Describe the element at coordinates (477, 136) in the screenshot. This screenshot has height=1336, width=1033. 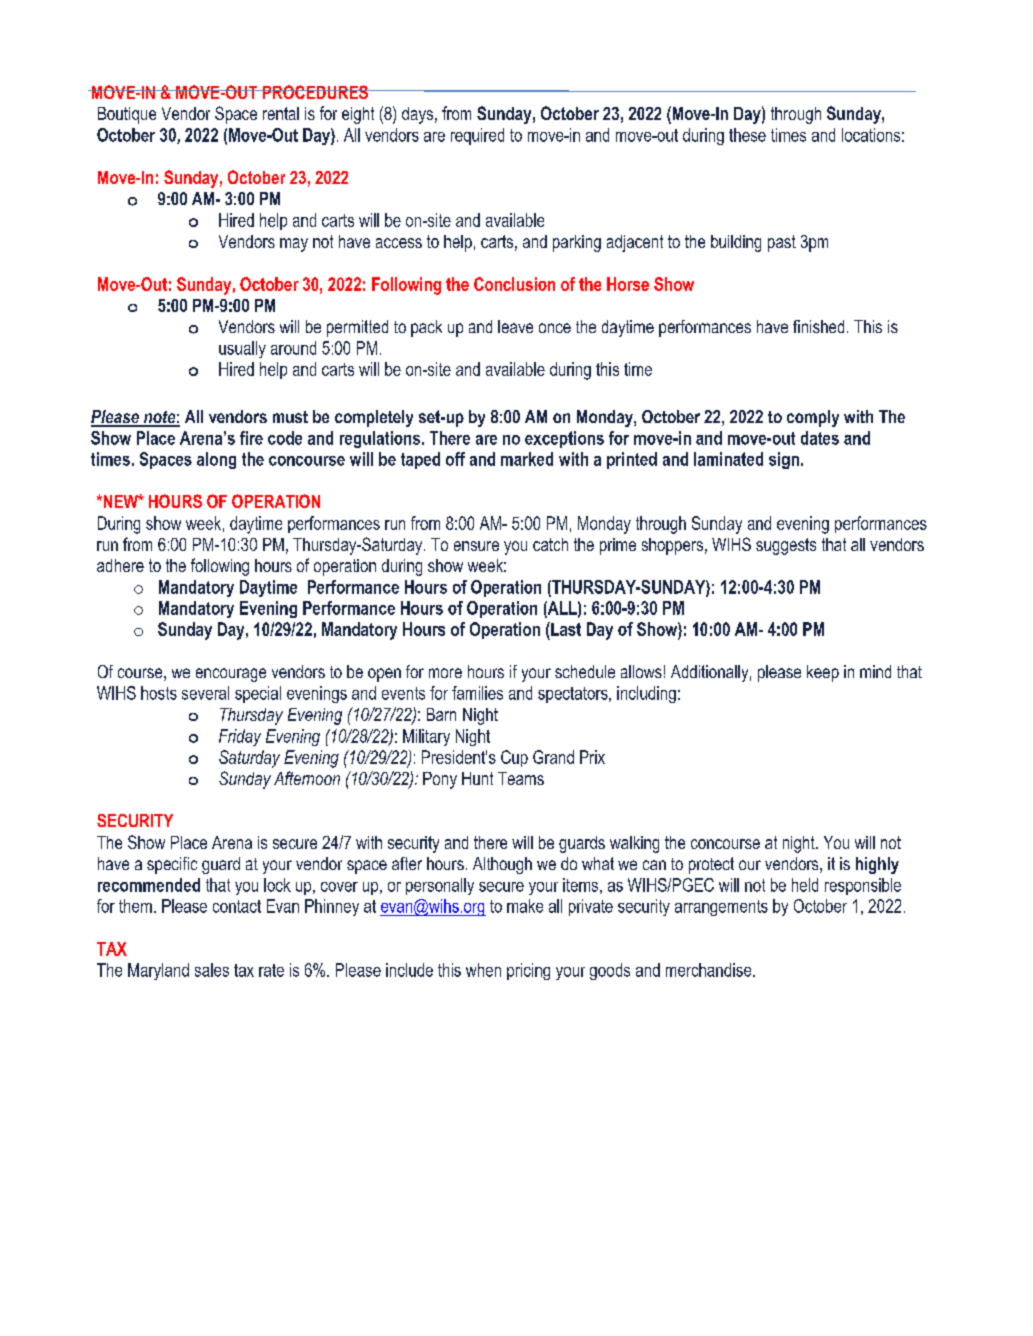
I see `required` at that location.
